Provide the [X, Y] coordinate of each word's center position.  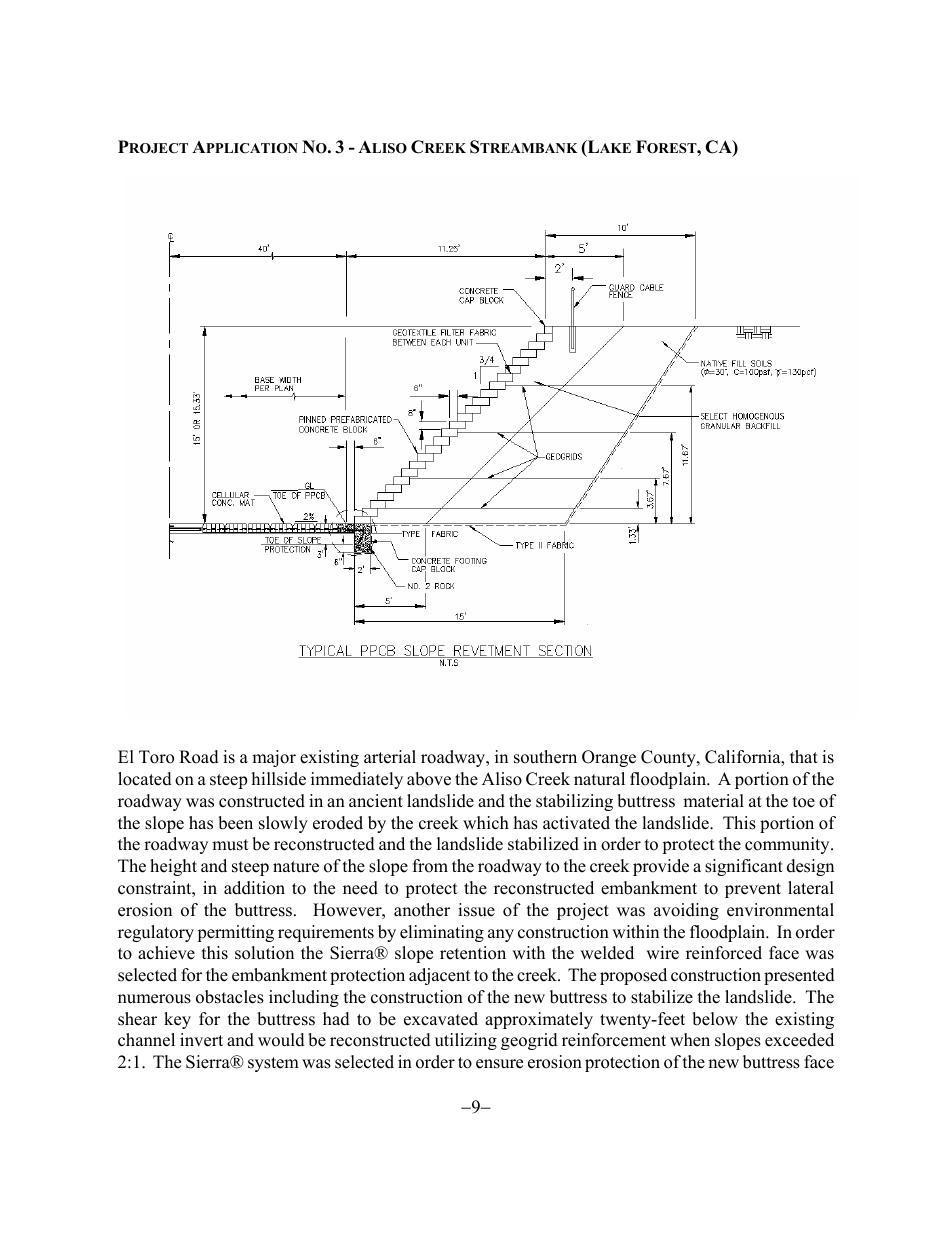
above [429, 779]
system [273, 1064]
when [690, 1040]
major [274, 758]
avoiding [686, 911]
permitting [235, 933]
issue [476, 910]
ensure [499, 1064]
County [669, 758]
